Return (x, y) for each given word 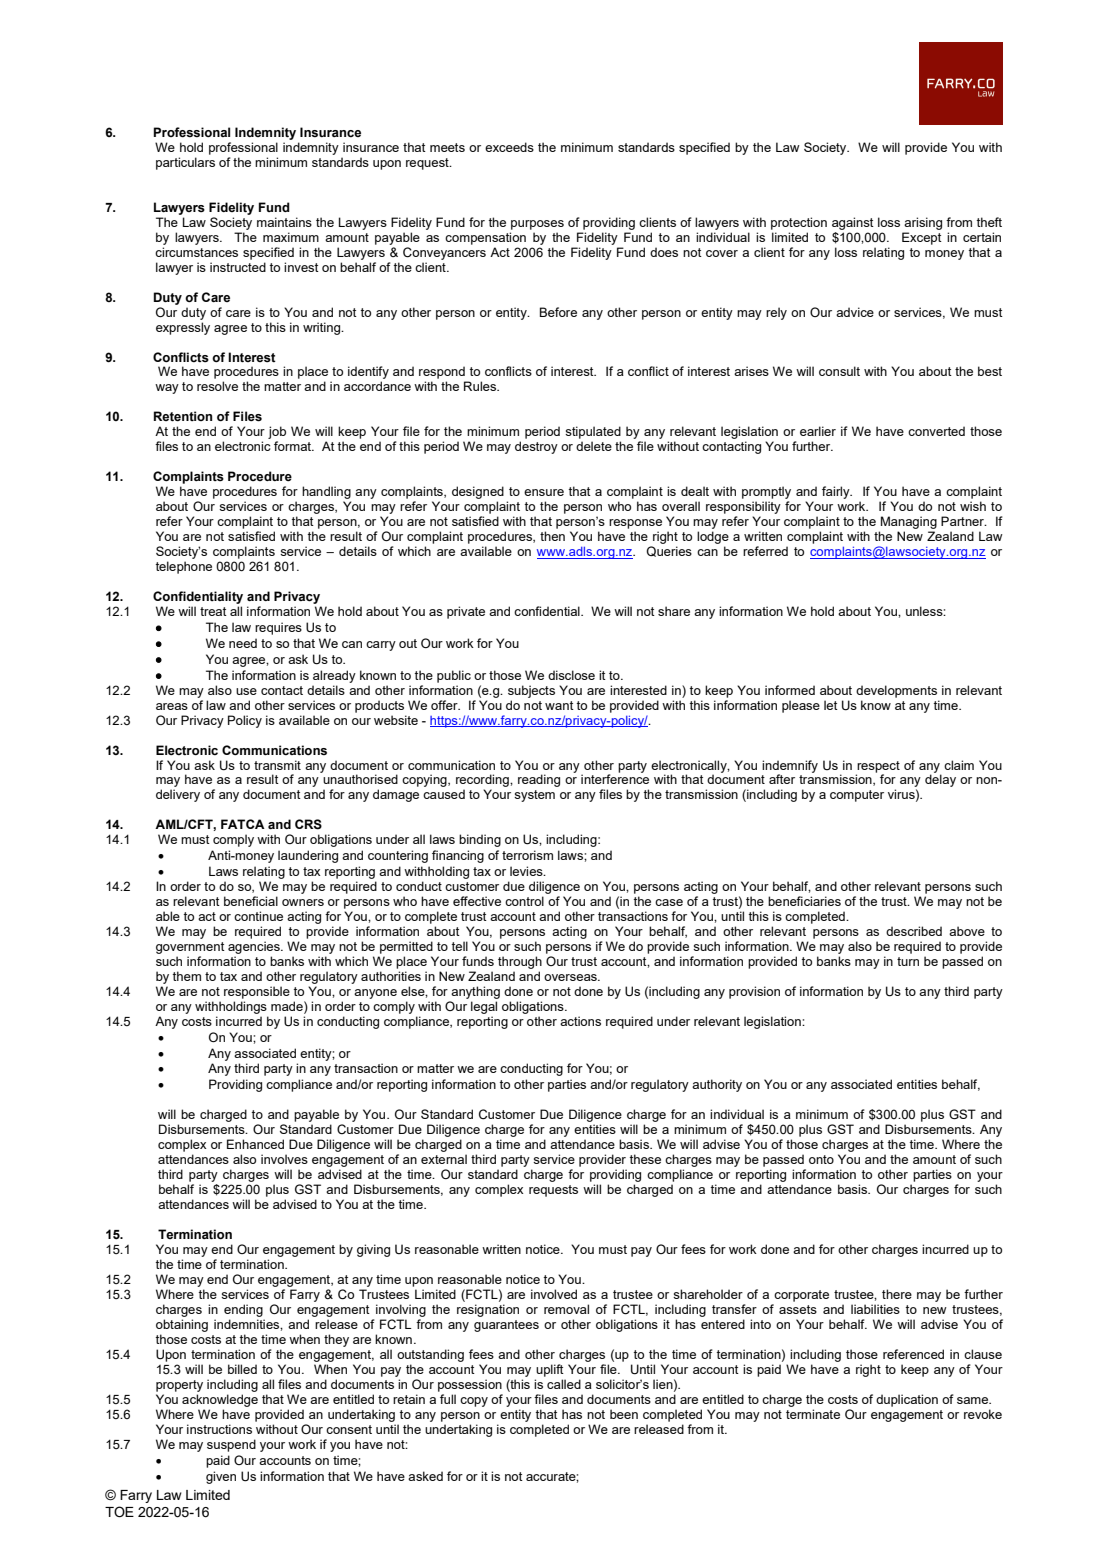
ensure (544, 492)
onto (821, 1159)
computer (857, 796)
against (853, 223)
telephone (184, 567)
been (624, 1414)
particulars (185, 163)
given (221, 1477)
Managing (909, 522)
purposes (537, 225)
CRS (308, 824)
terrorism (527, 855)
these (645, 1159)
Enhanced (255, 1144)
